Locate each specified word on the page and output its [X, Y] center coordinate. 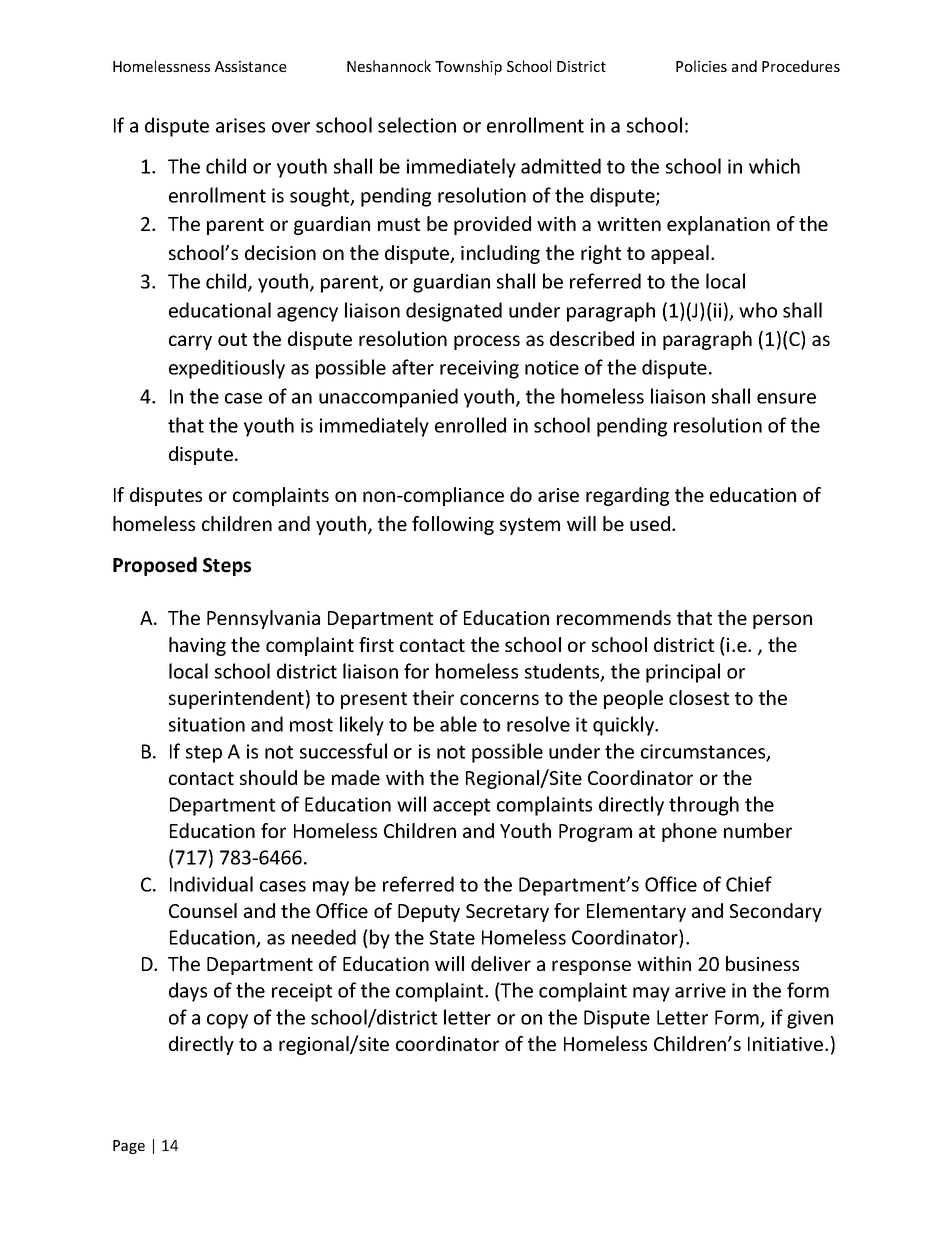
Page [129, 1147]
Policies [701, 66]
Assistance [250, 66]
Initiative [787, 1044]
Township [468, 67]
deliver [501, 963]
